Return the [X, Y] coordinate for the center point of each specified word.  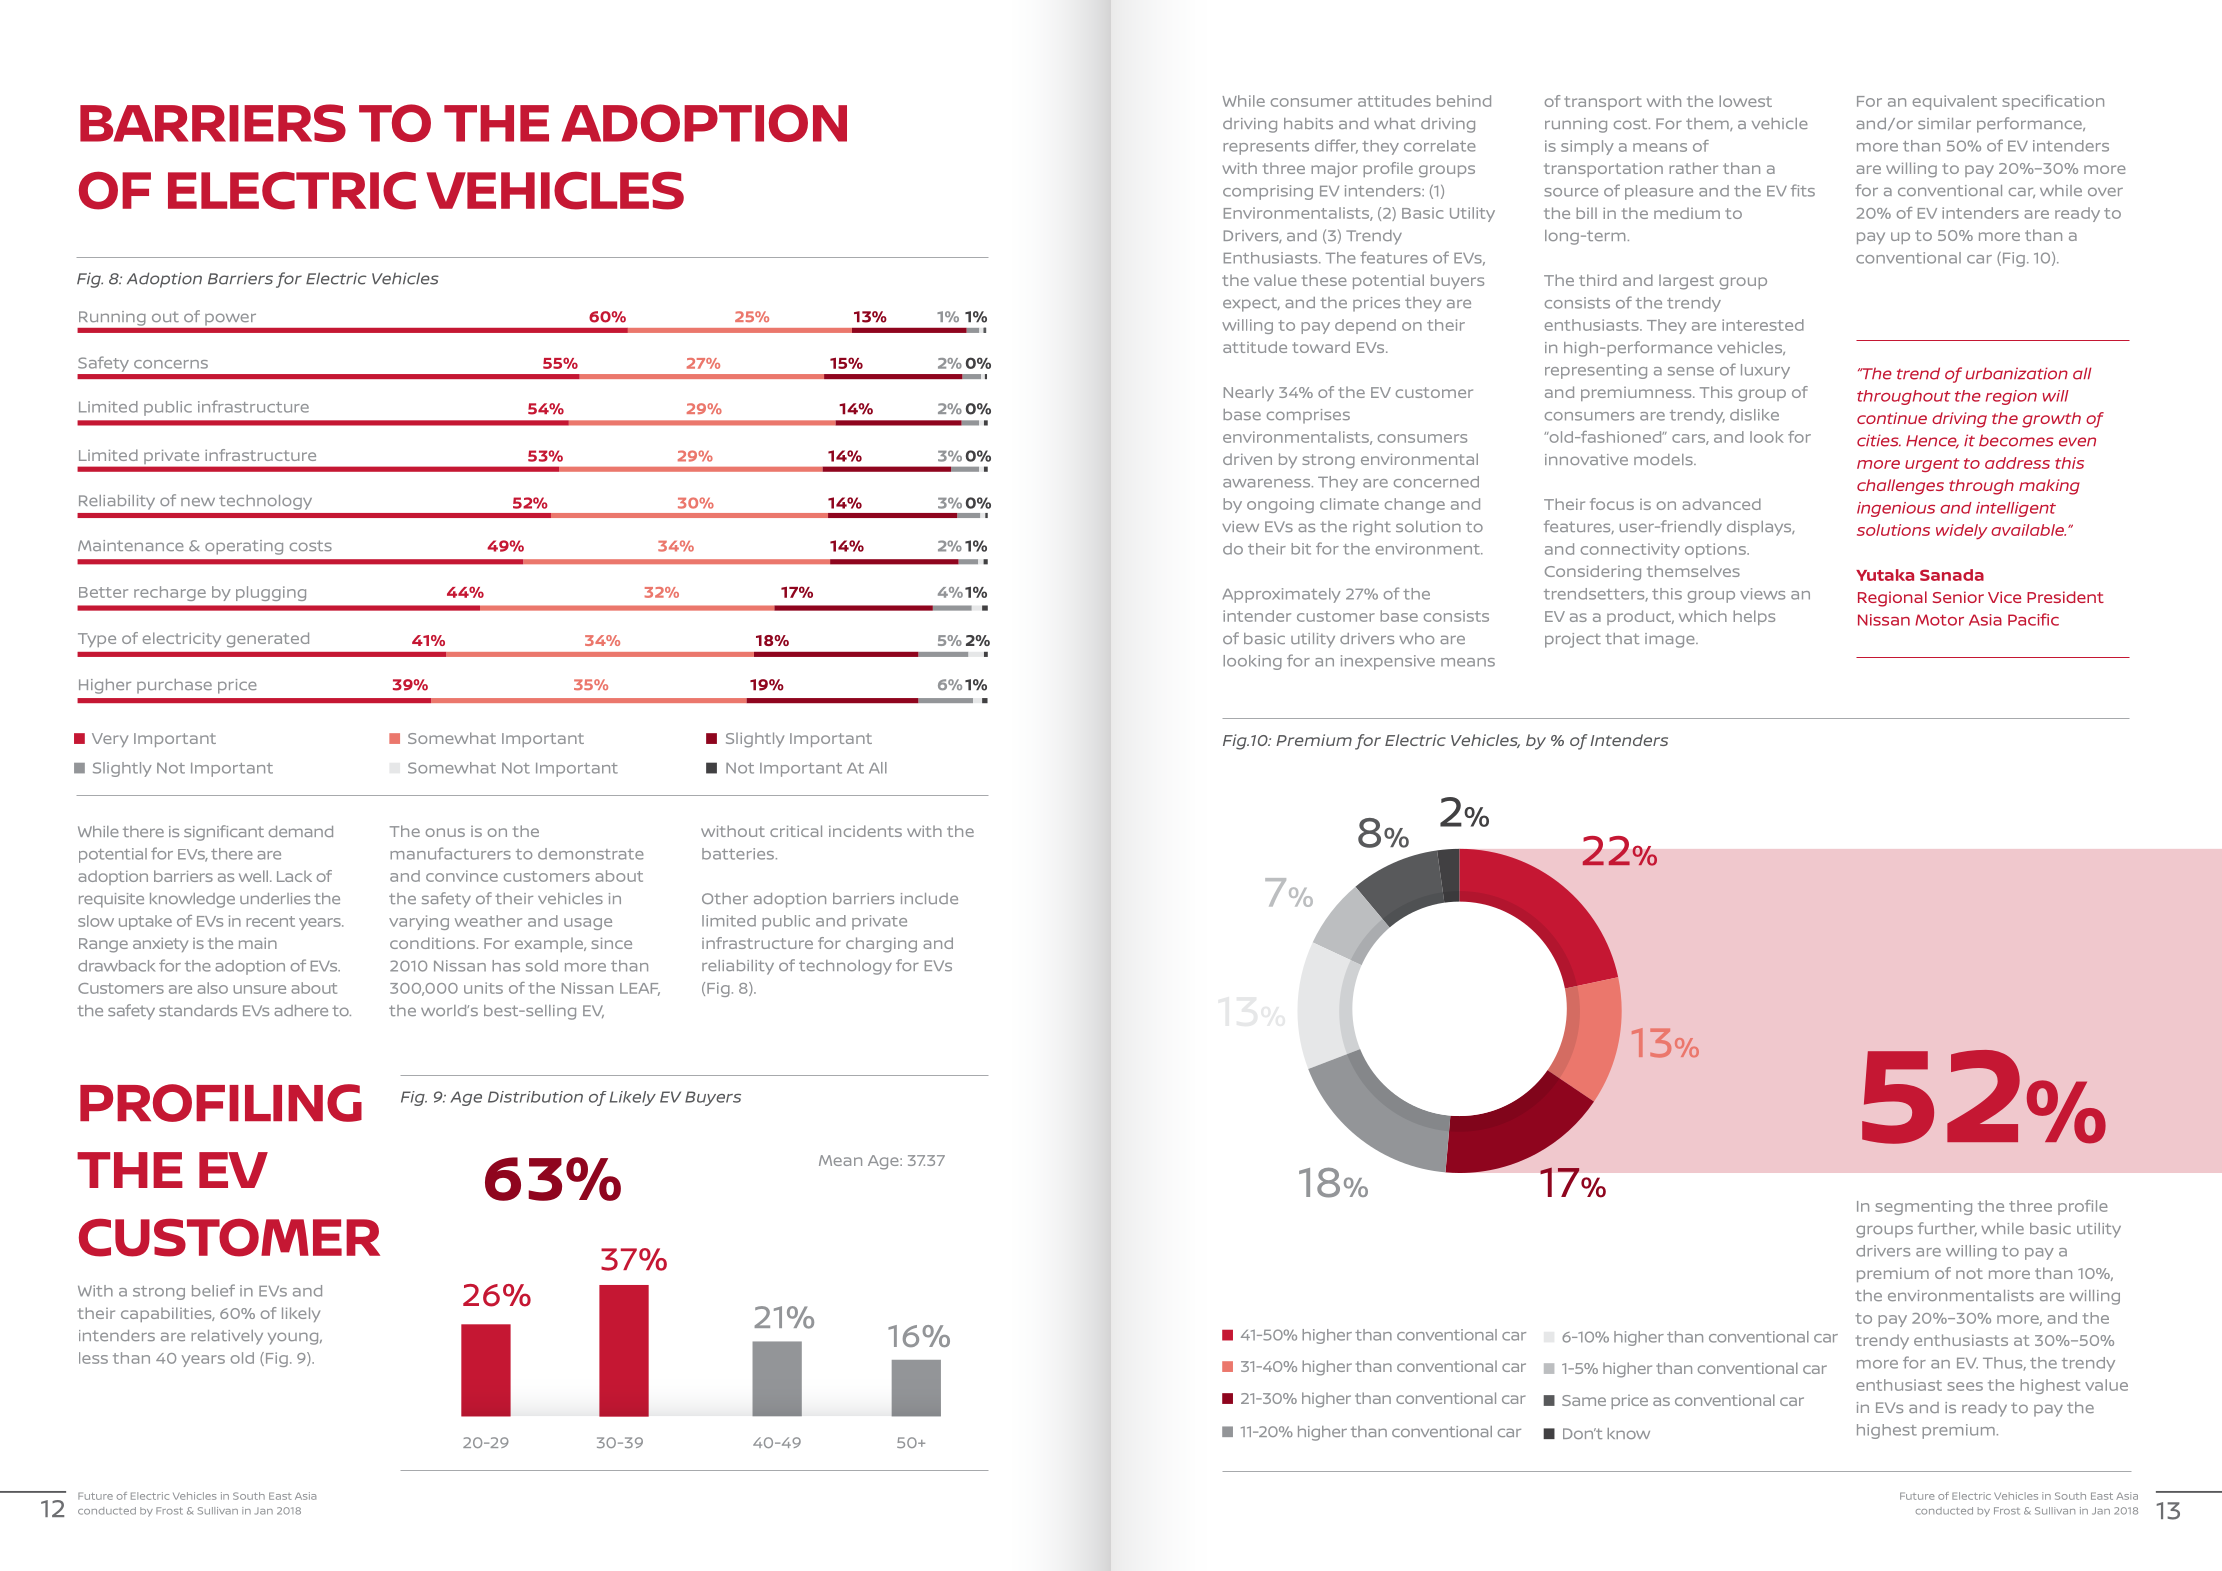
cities [1879, 440]
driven [1247, 459]
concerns [171, 364]
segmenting [1923, 1207]
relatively [227, 1337]
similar [1944, 123]
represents [1266, 148]
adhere [301, 1010]
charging [881, 945]
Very [110, 740]
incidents [865, 831]
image [1671, 640]
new [198, 501]
